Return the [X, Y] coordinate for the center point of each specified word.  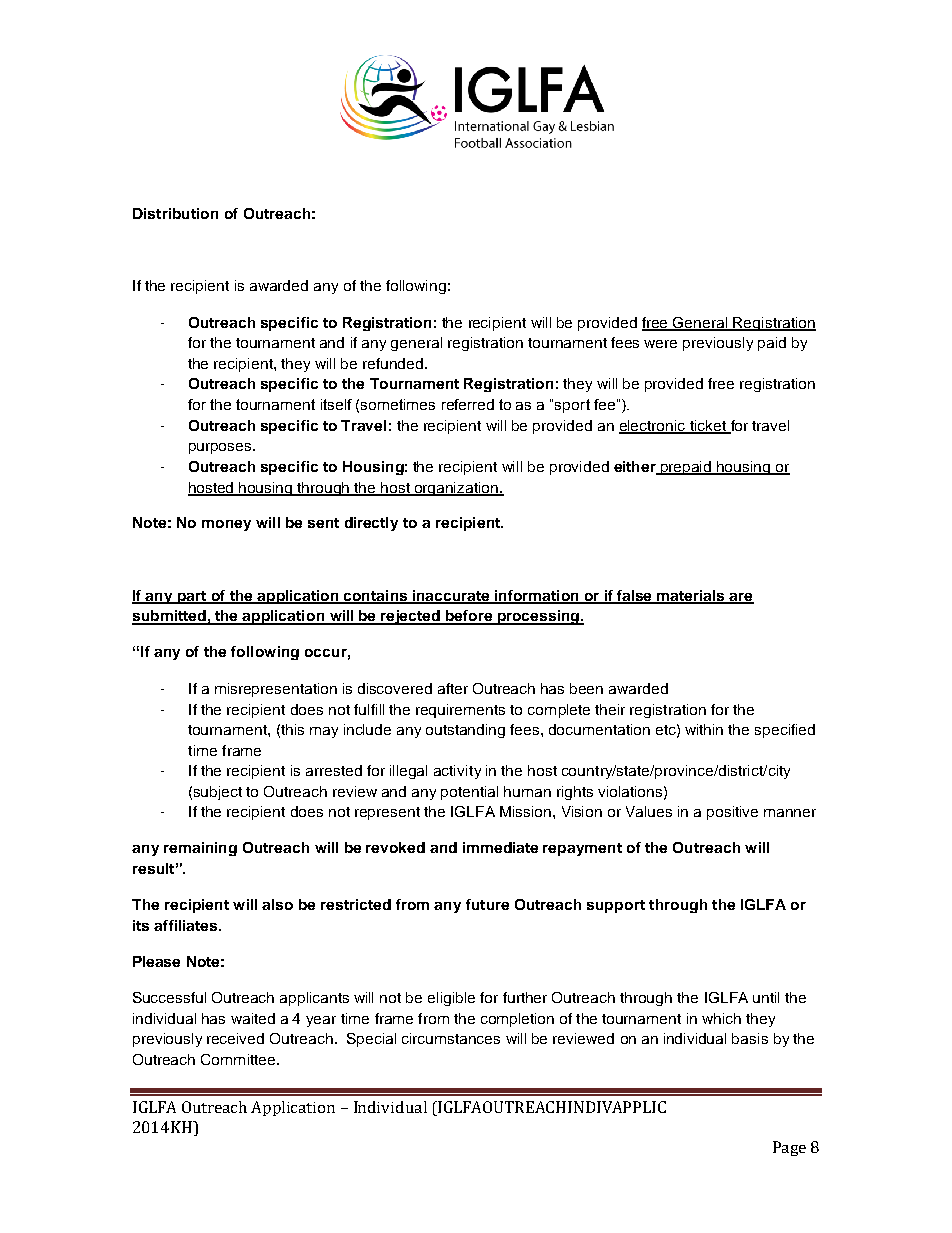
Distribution [175, 213]
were [660, 344]
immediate [500, 847]
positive [732, 813]
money [226, 525]
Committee [239, 1059]
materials [691, 596]
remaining [200, 849]
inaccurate [451, 596]
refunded [394, 363]
